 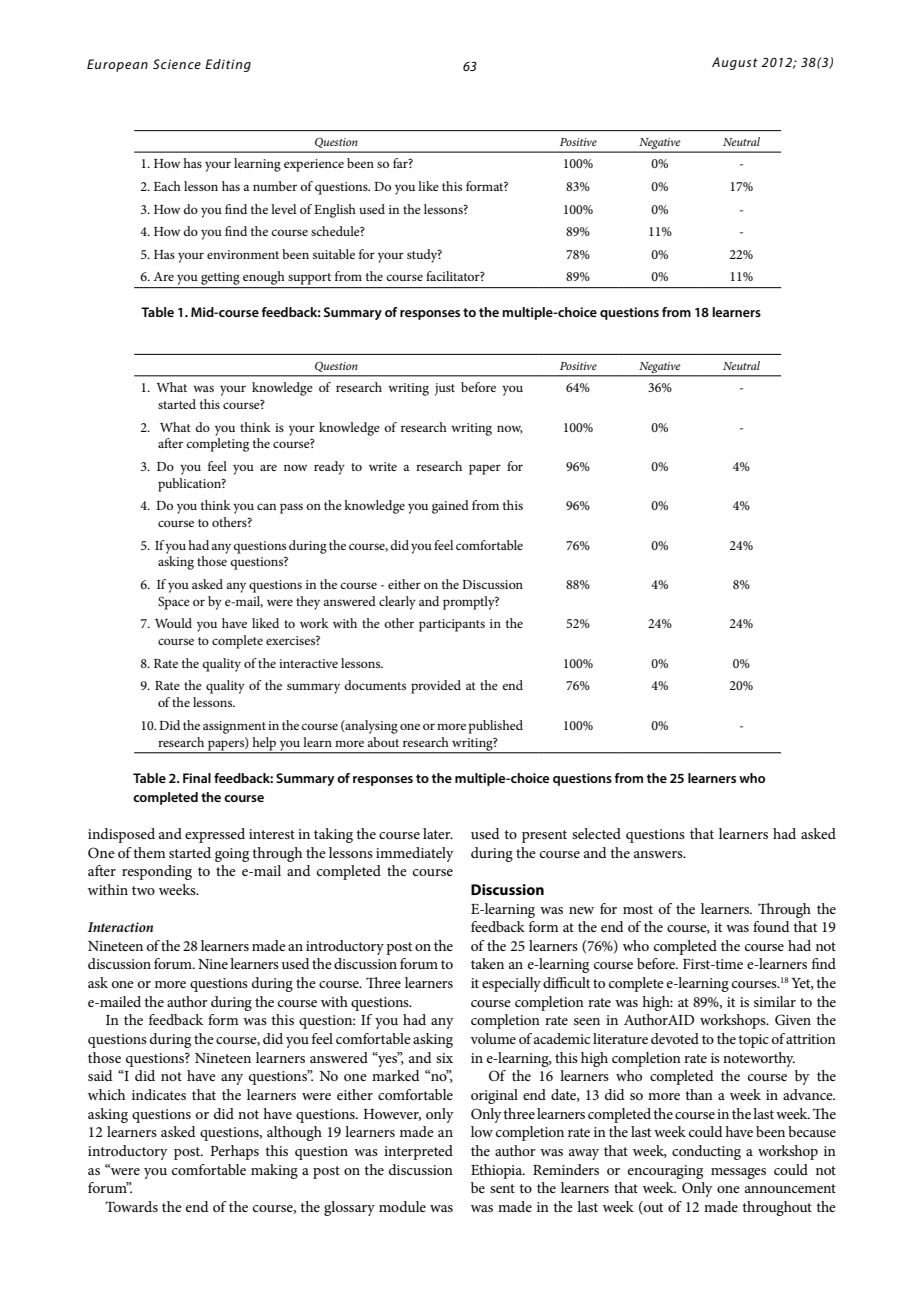 What do you see at coordinates (177, 64) in the page?
I see `Science` at bounding box center [177, 64].
